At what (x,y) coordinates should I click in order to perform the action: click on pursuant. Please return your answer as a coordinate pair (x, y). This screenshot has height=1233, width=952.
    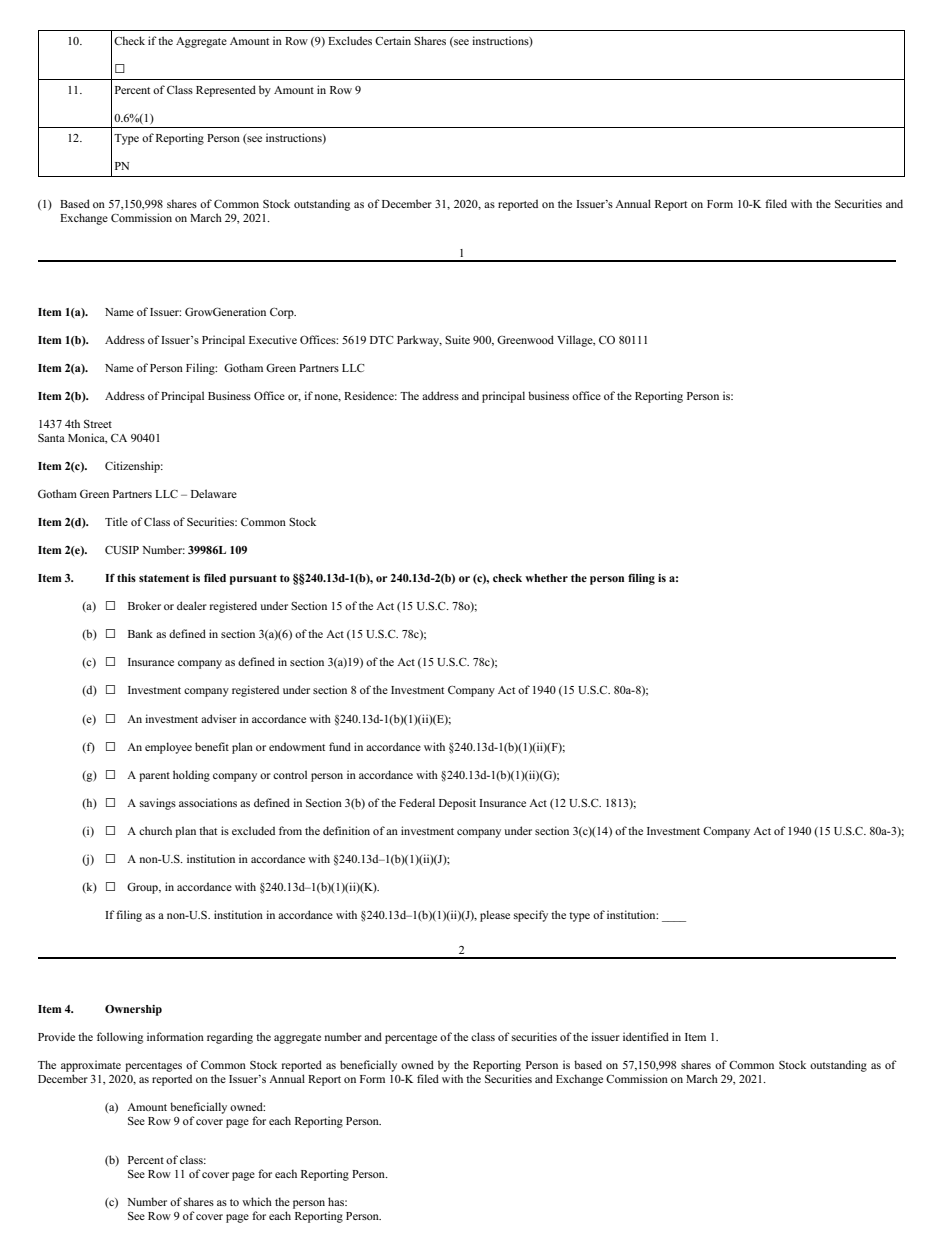
    Looking at the image, I should click on (253, 580).
